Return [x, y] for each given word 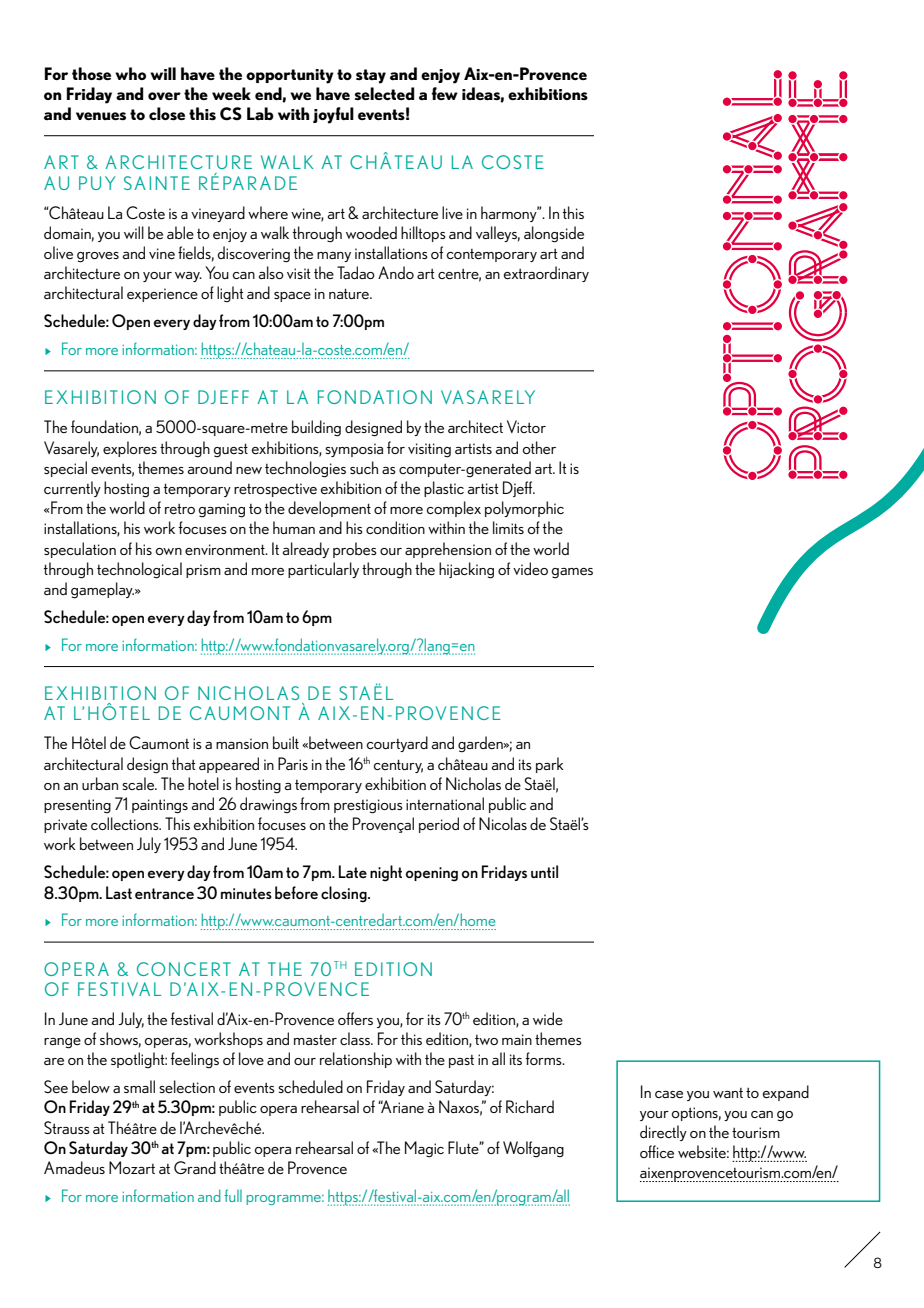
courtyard [397, 744]
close [167, 113]
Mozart [132, 1167]
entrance [164, 893]
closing [345, 894]
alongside [554, 234]
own [169, 551]
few [445, 93]
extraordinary [546, 274]
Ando [396, 272]
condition [395, 527]
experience [162, 295]
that [183, 763]
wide [548, 1018]
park [550, 765]
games [572, 573]
